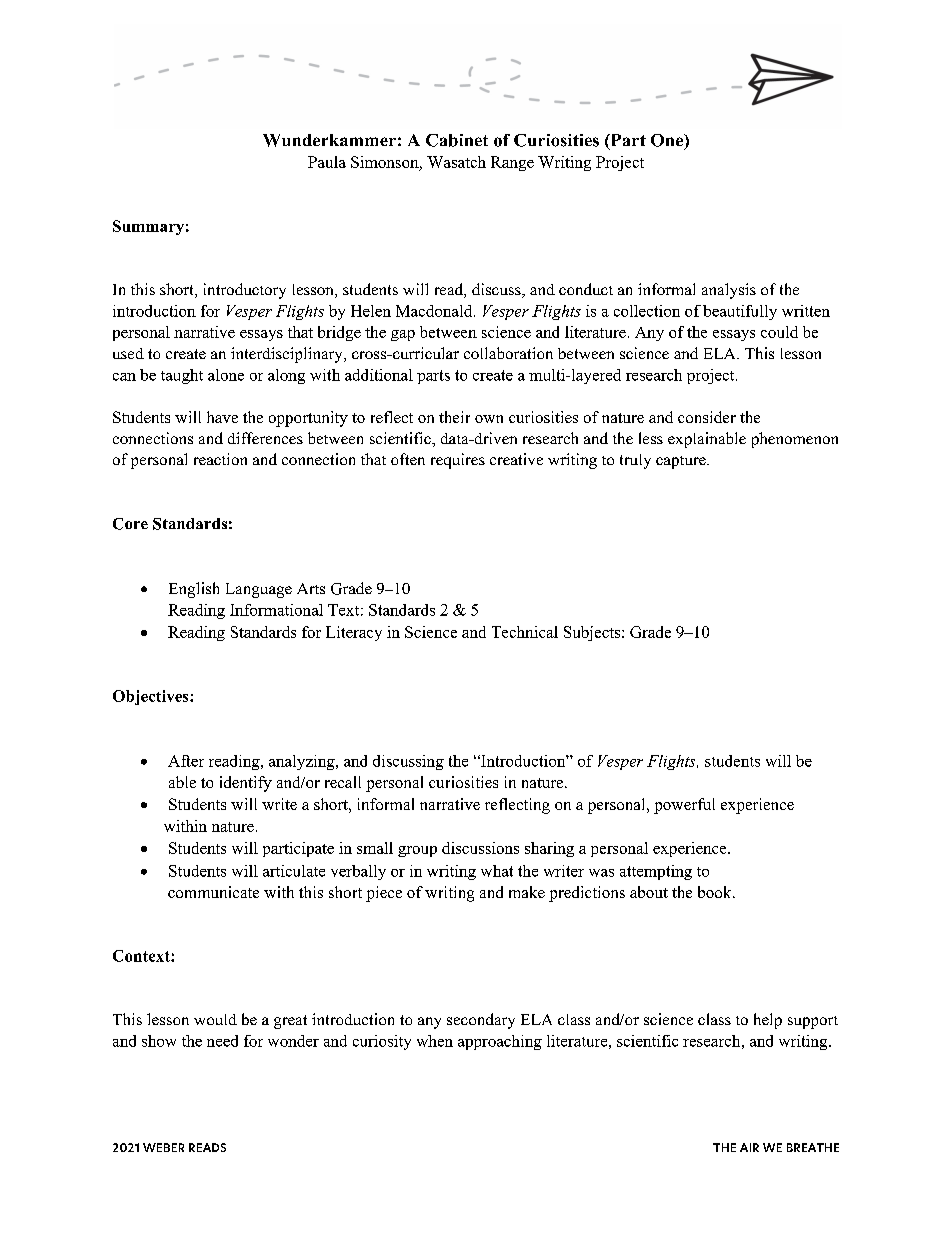 Image resolution: width=952 pixels, height=1233 pixels. What do you see at coordinates (246, 784) in the screenshot?
I see `identify` at bounding box center [246, 784].
